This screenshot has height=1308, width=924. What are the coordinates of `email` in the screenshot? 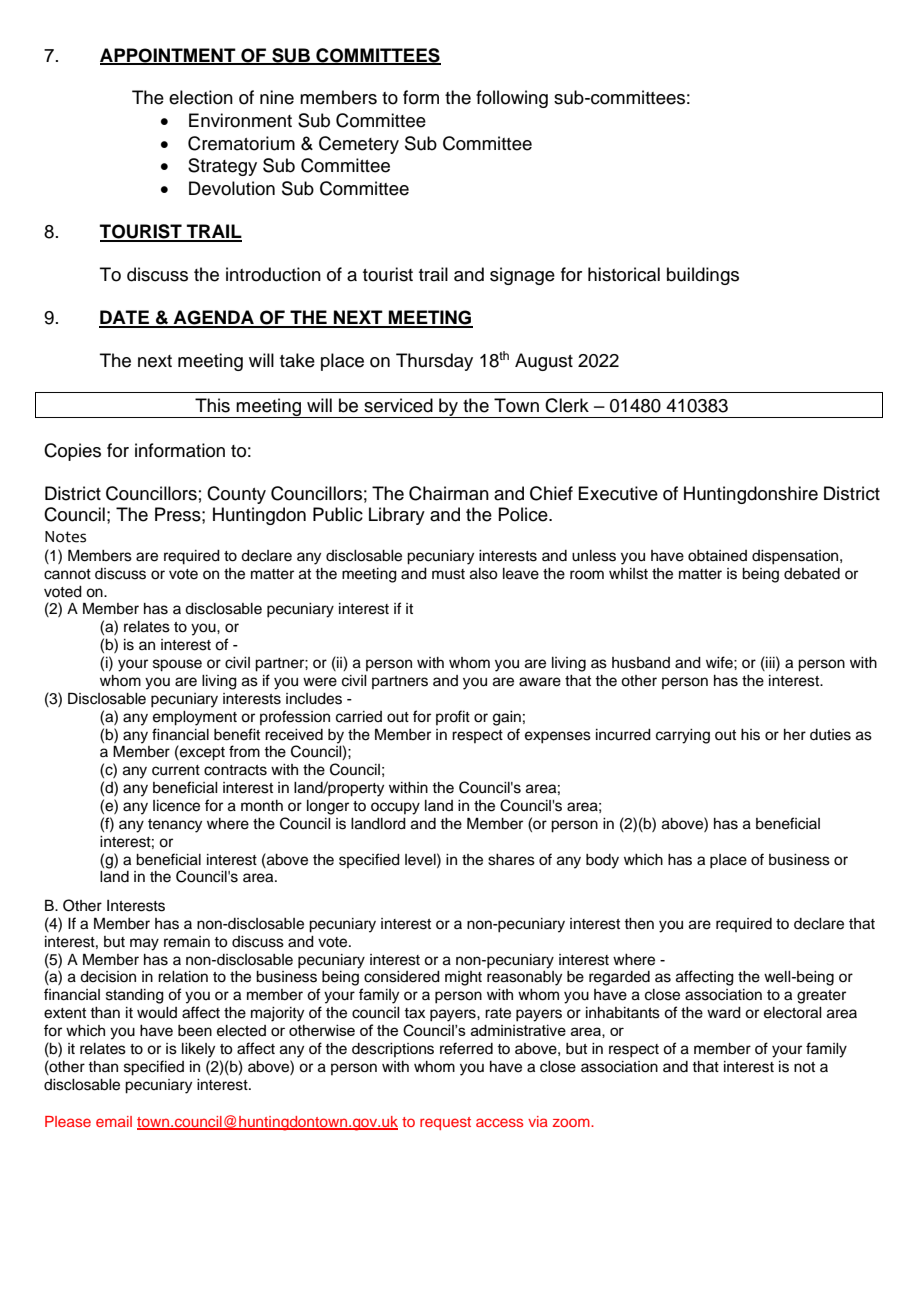 It's located at (114, 1121).
